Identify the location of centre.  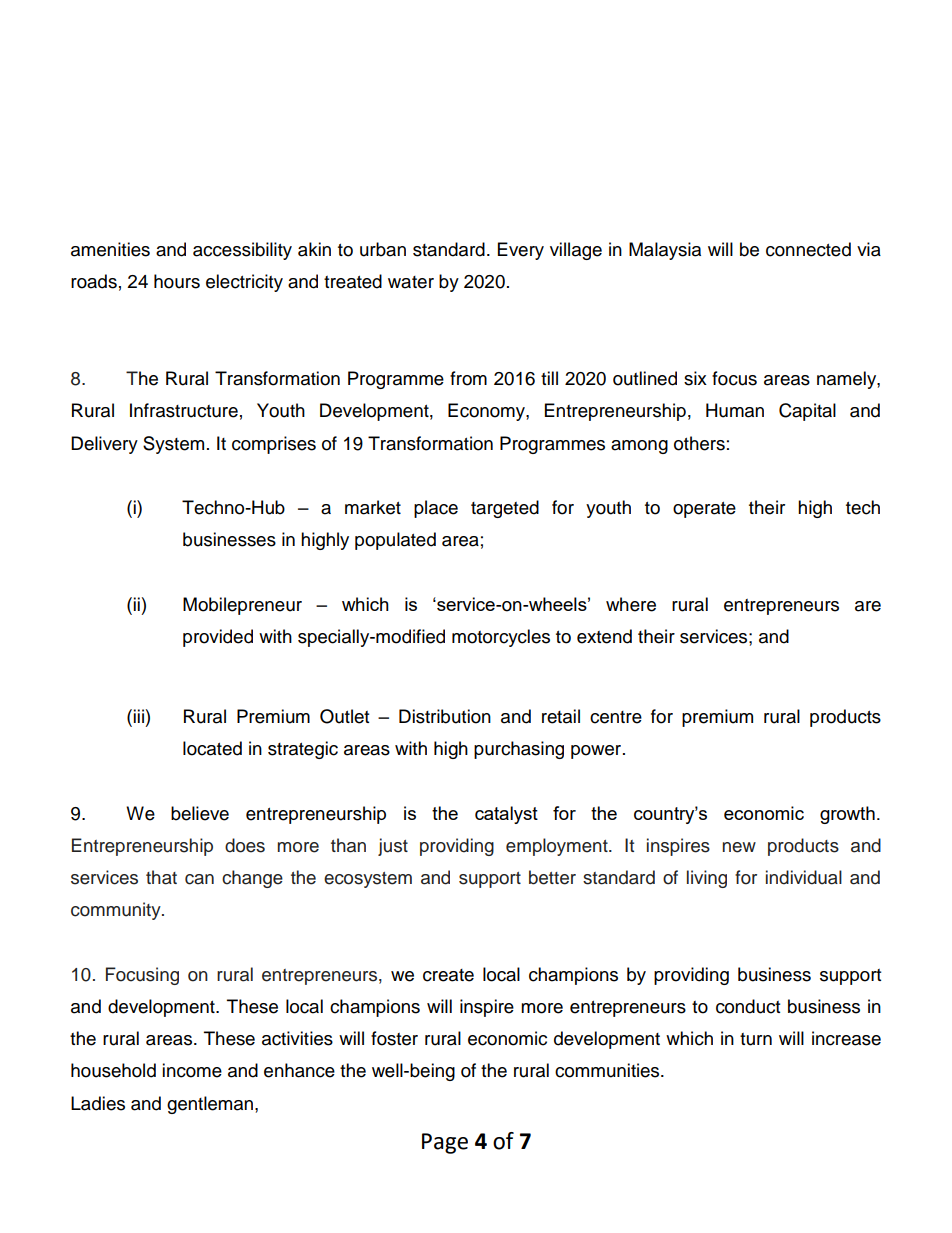
(616, 717).
